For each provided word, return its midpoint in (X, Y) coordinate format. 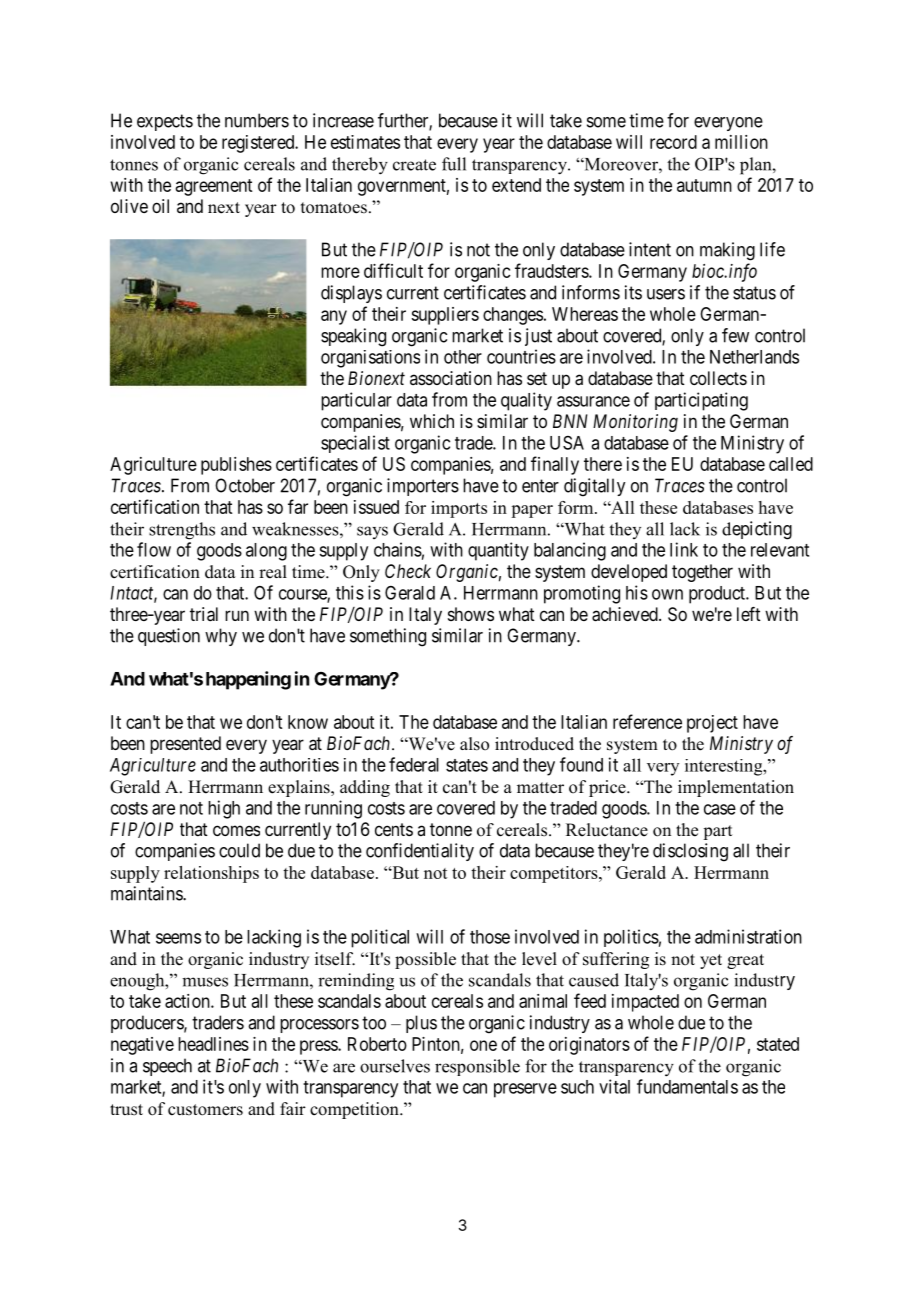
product (718, 595)
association (451, 378)
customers (205, 1110)
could (239, 850)
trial (204, 614)
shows (471, 614)
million (741, 142)
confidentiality (420, 852)
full (454, 164)
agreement (214, 187)
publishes (236, 466)
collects (718, 378)
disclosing (690, 852)
